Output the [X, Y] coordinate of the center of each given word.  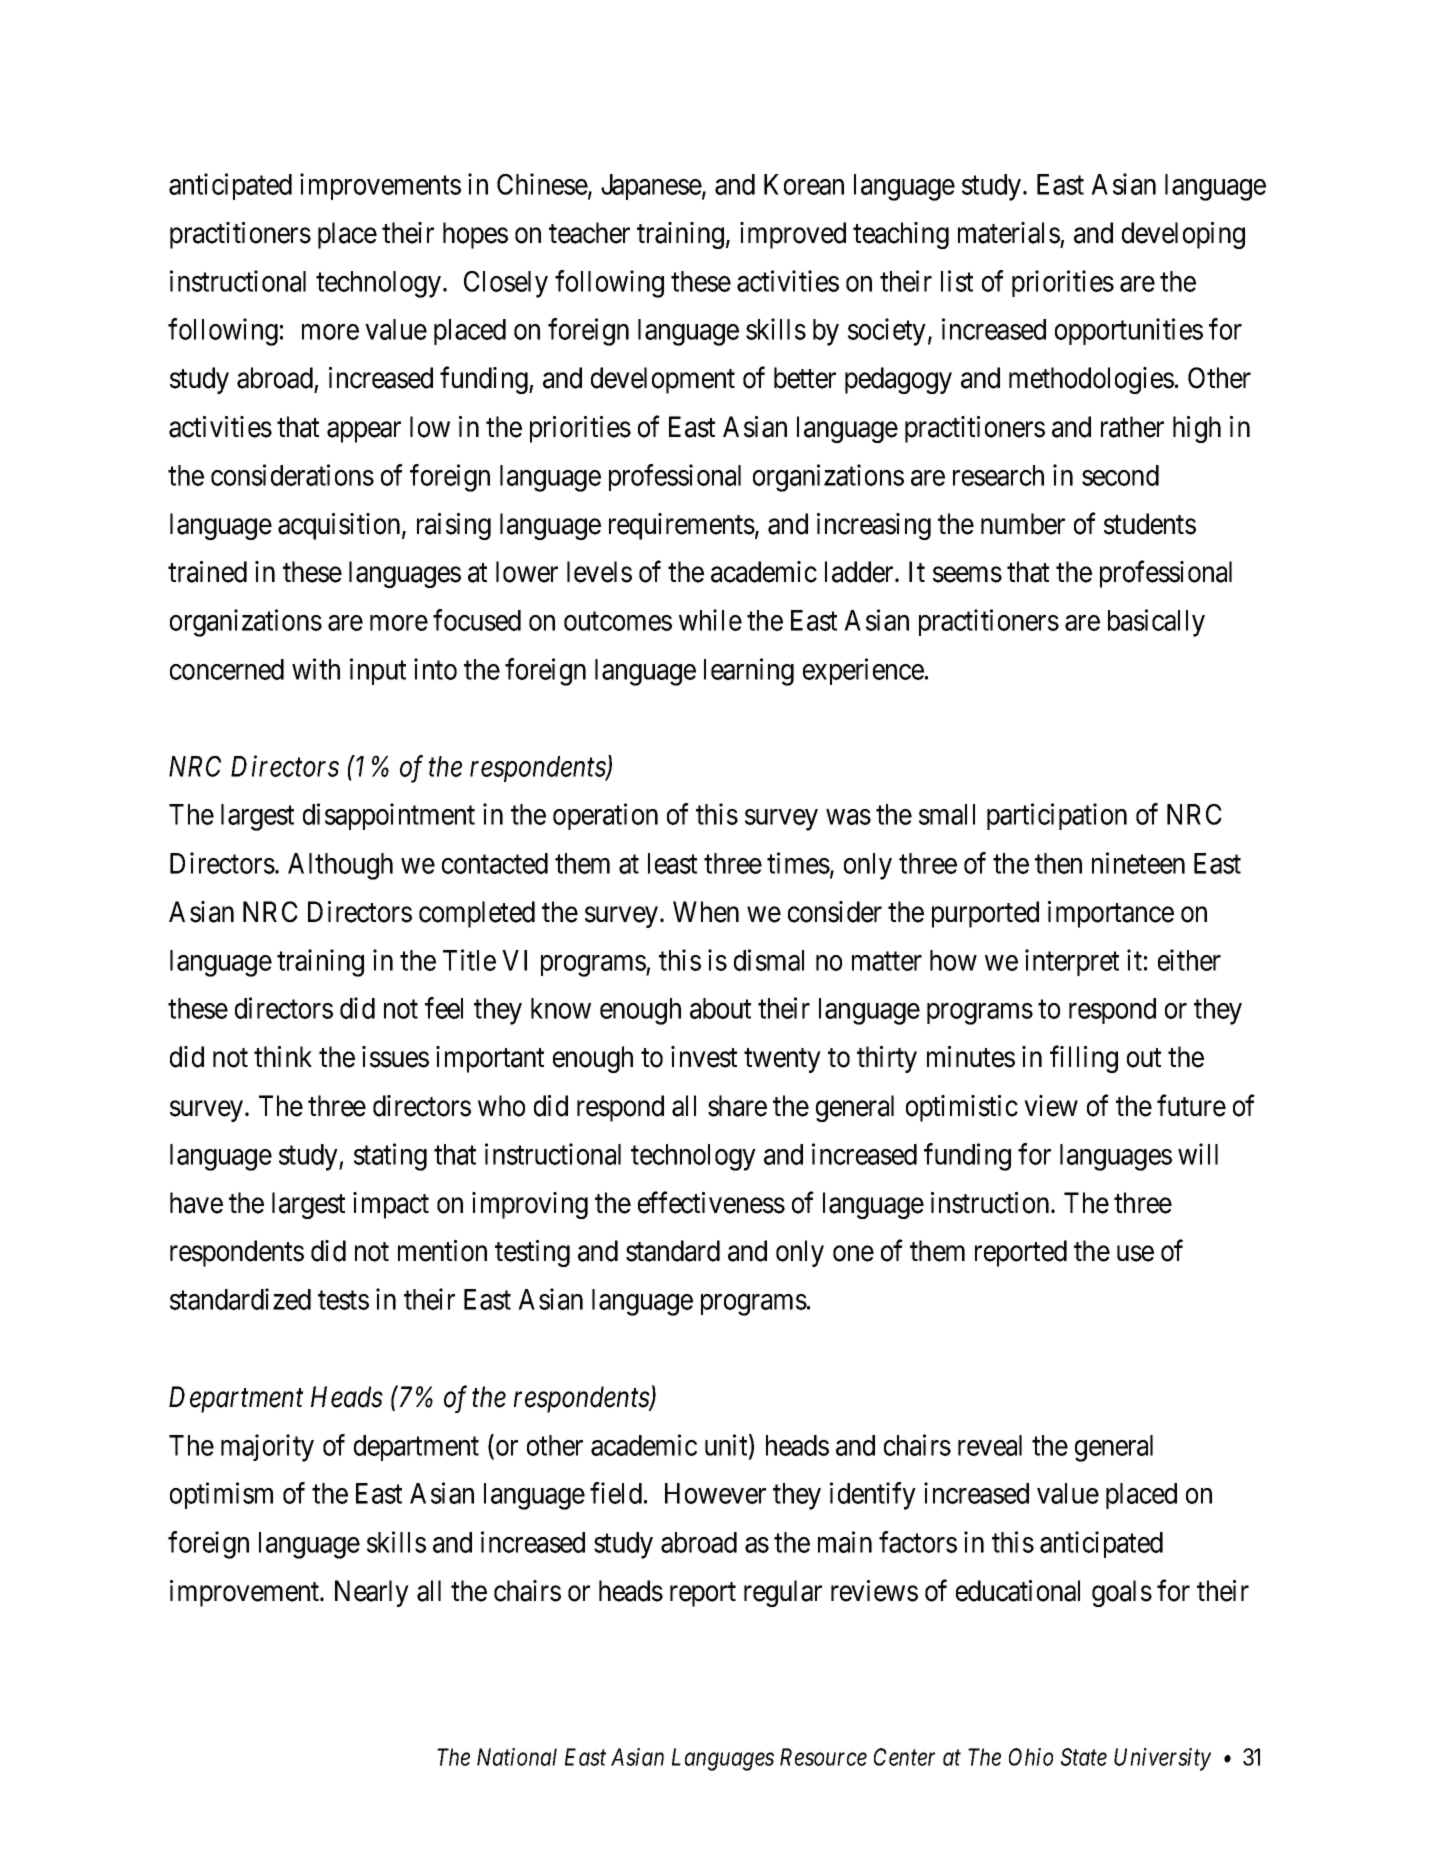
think [283, 1056]
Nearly [372, 1593]
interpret [1072, 962]
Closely [506, 284]
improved [793, 235]
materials [1009, 233]
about [720, 1008]
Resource [823, 1757]
